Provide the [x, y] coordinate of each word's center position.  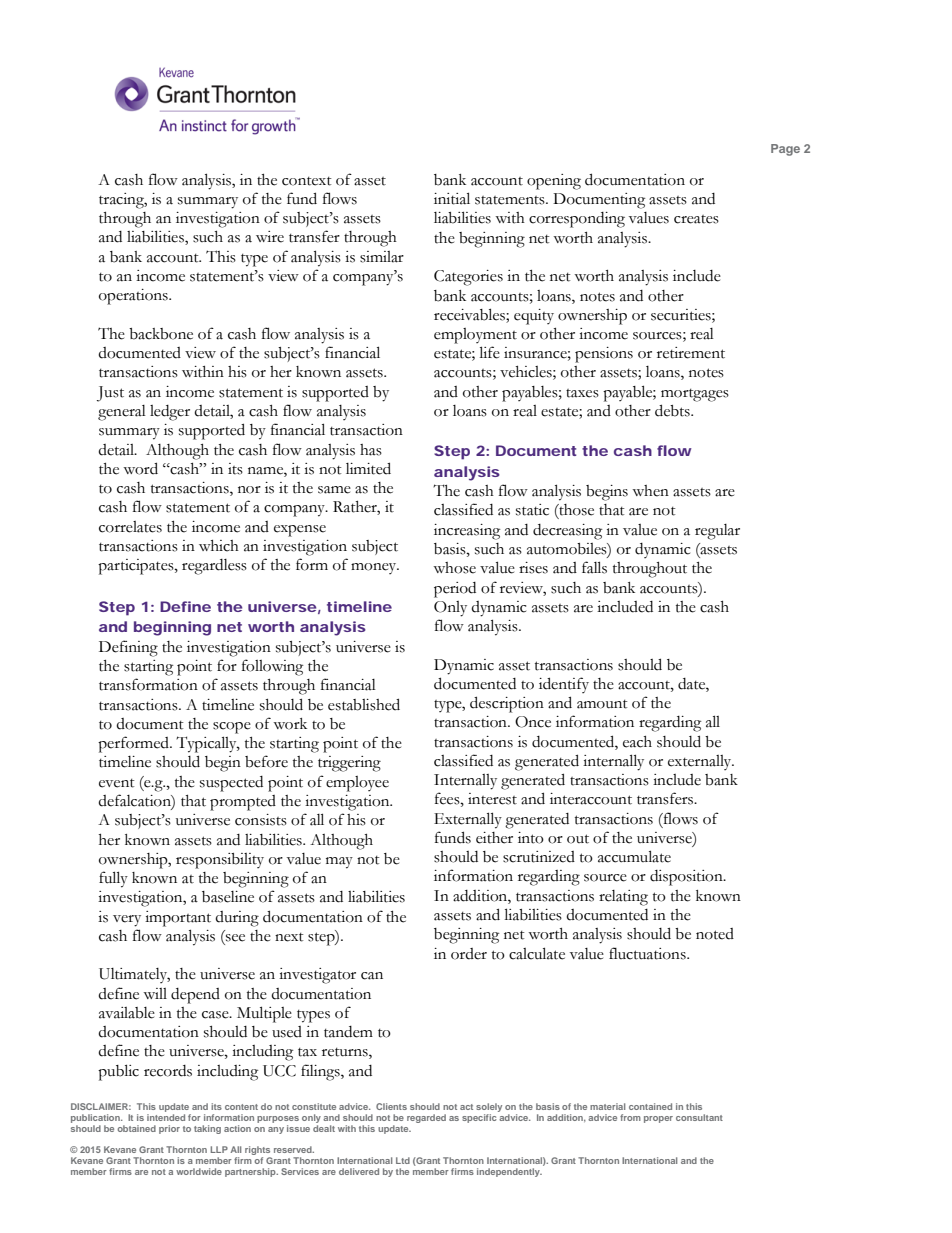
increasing [467, 532]
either [494, 838]
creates [696, 219]
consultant [699, 1117]
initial [452, 198]
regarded [426, 1118]
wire [270, 237]
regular [717, 532]
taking [207, 1129]
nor [249, 490]
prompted [243, 803]
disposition [687, 878]
